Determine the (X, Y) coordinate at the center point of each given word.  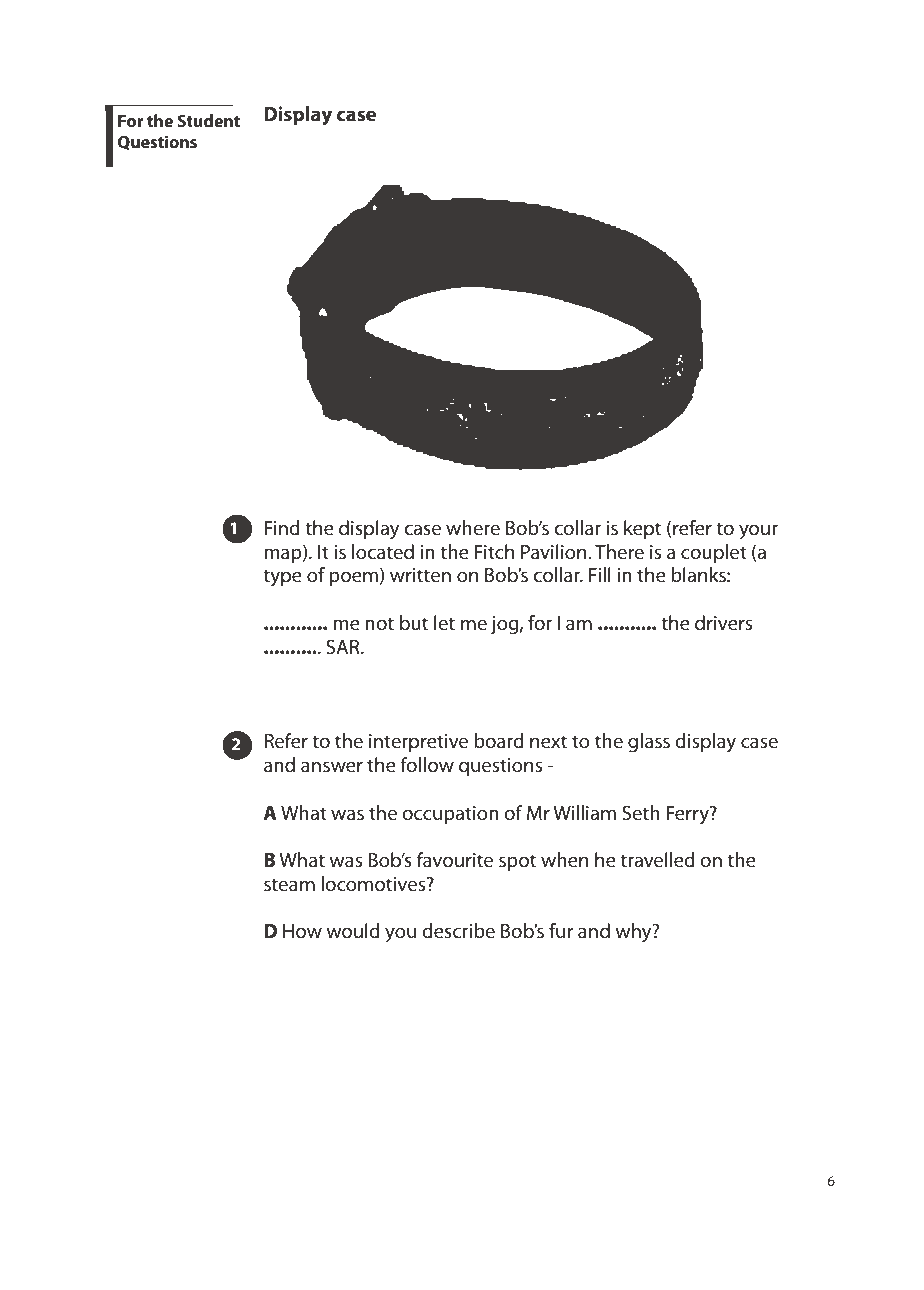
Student (208, 120)
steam (289, 885)
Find (282, 527)
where (473, 528)
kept (642, 529)
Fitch (494, 552)
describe (458, 931)
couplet (714, 553)
